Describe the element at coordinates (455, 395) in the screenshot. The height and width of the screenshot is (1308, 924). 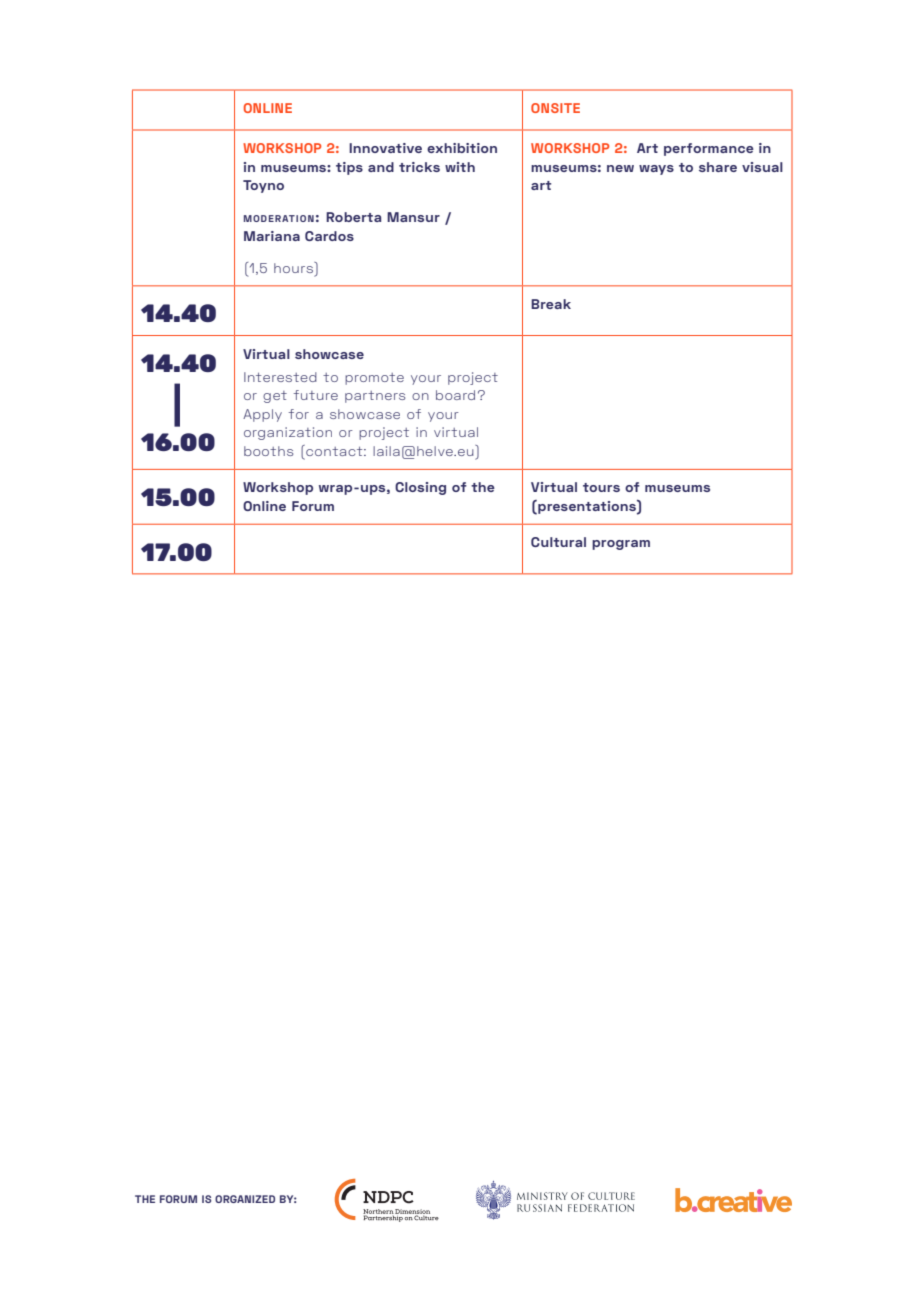
I see `board` at that location.
